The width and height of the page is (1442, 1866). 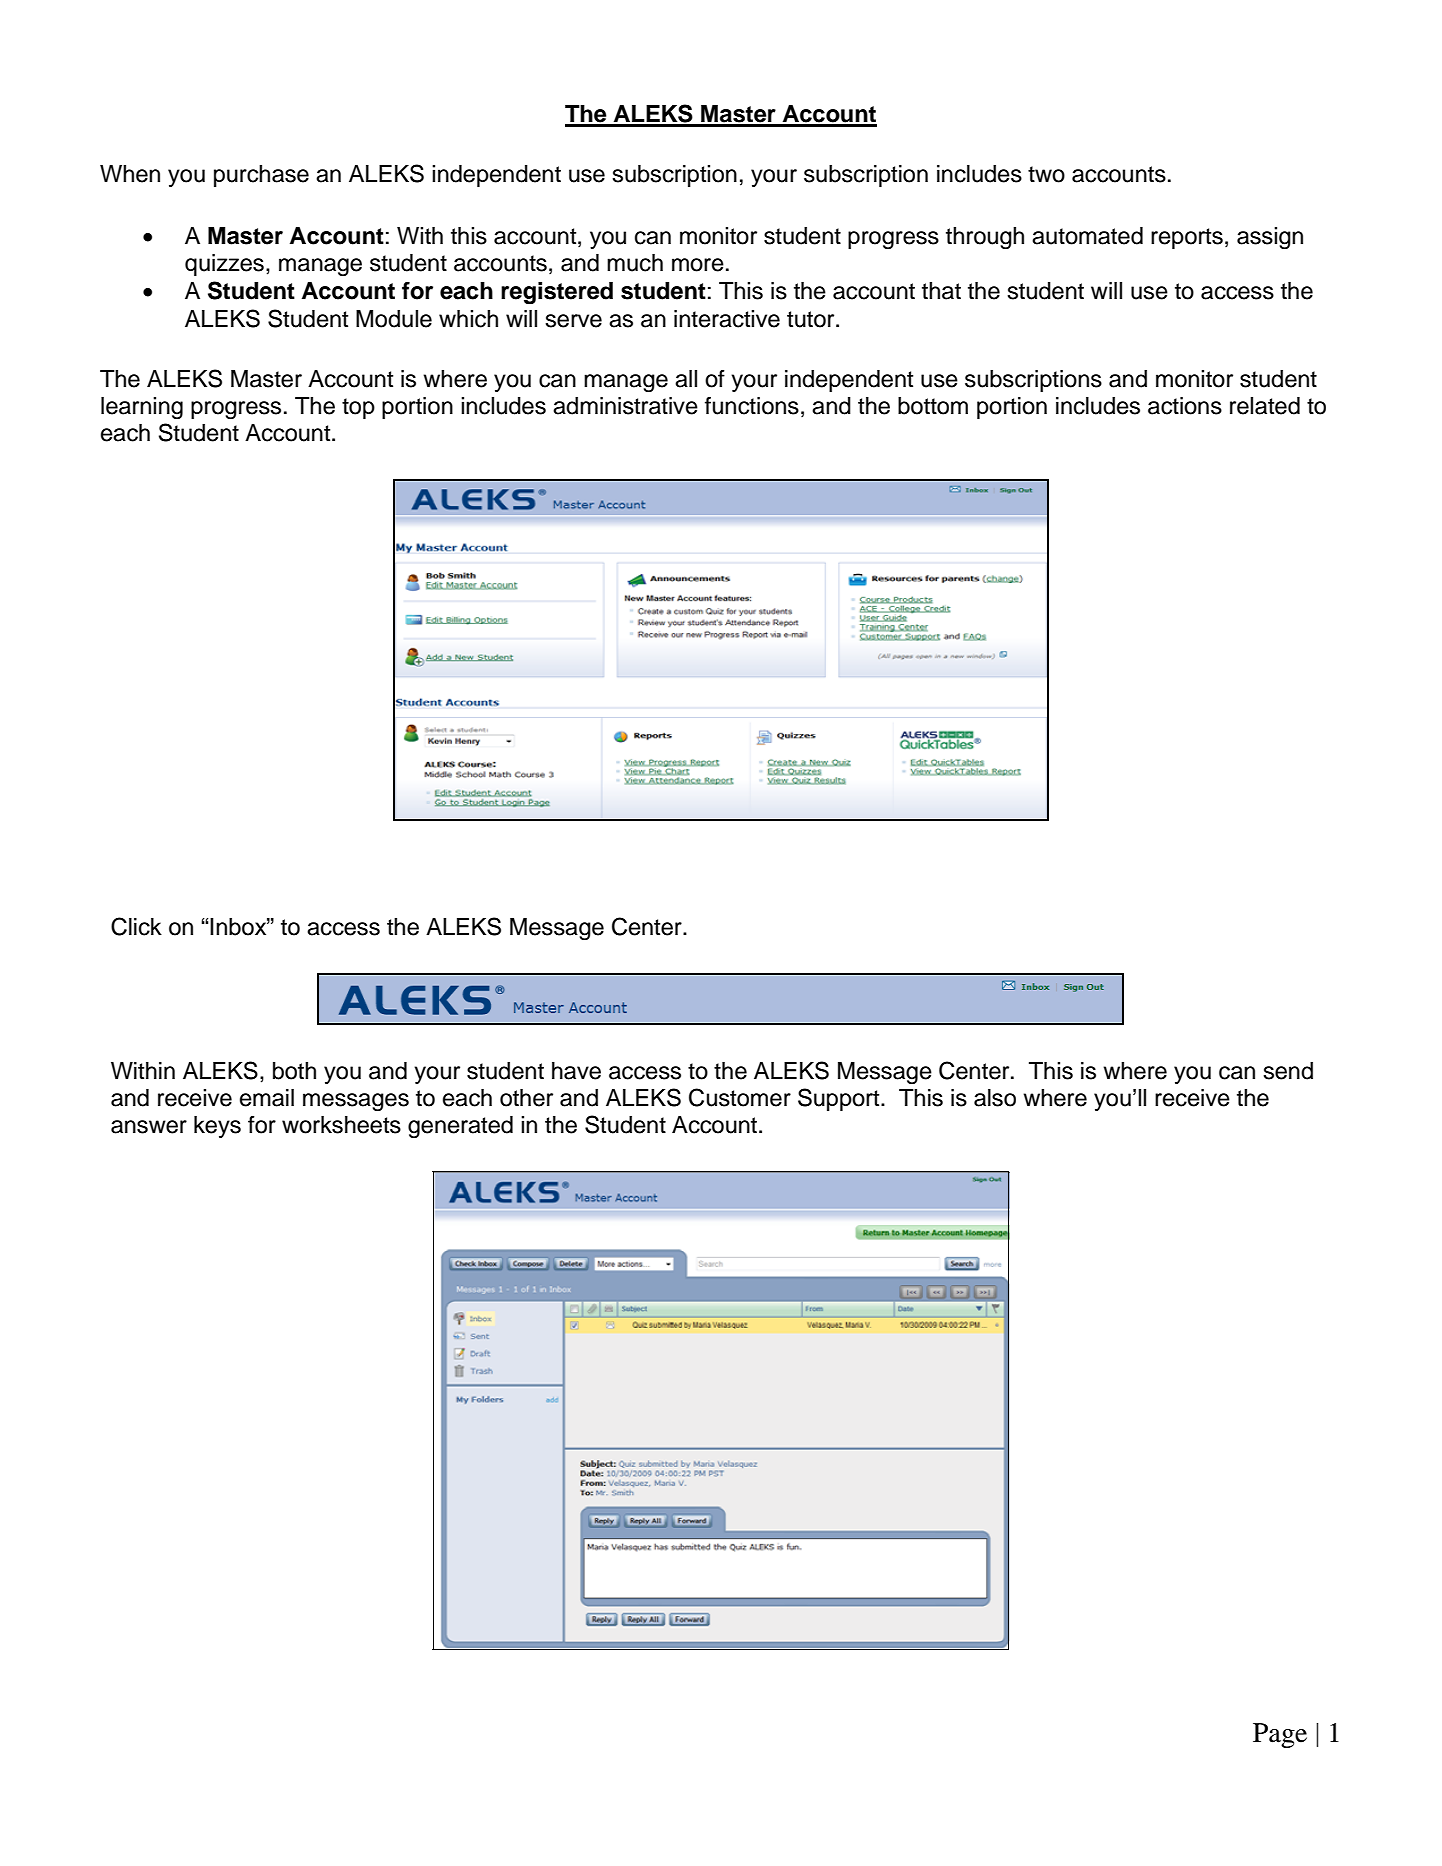 What do you see at coordinates (1185, 406) in the page?
I see `actions` at bounding box center [1185, 406].
